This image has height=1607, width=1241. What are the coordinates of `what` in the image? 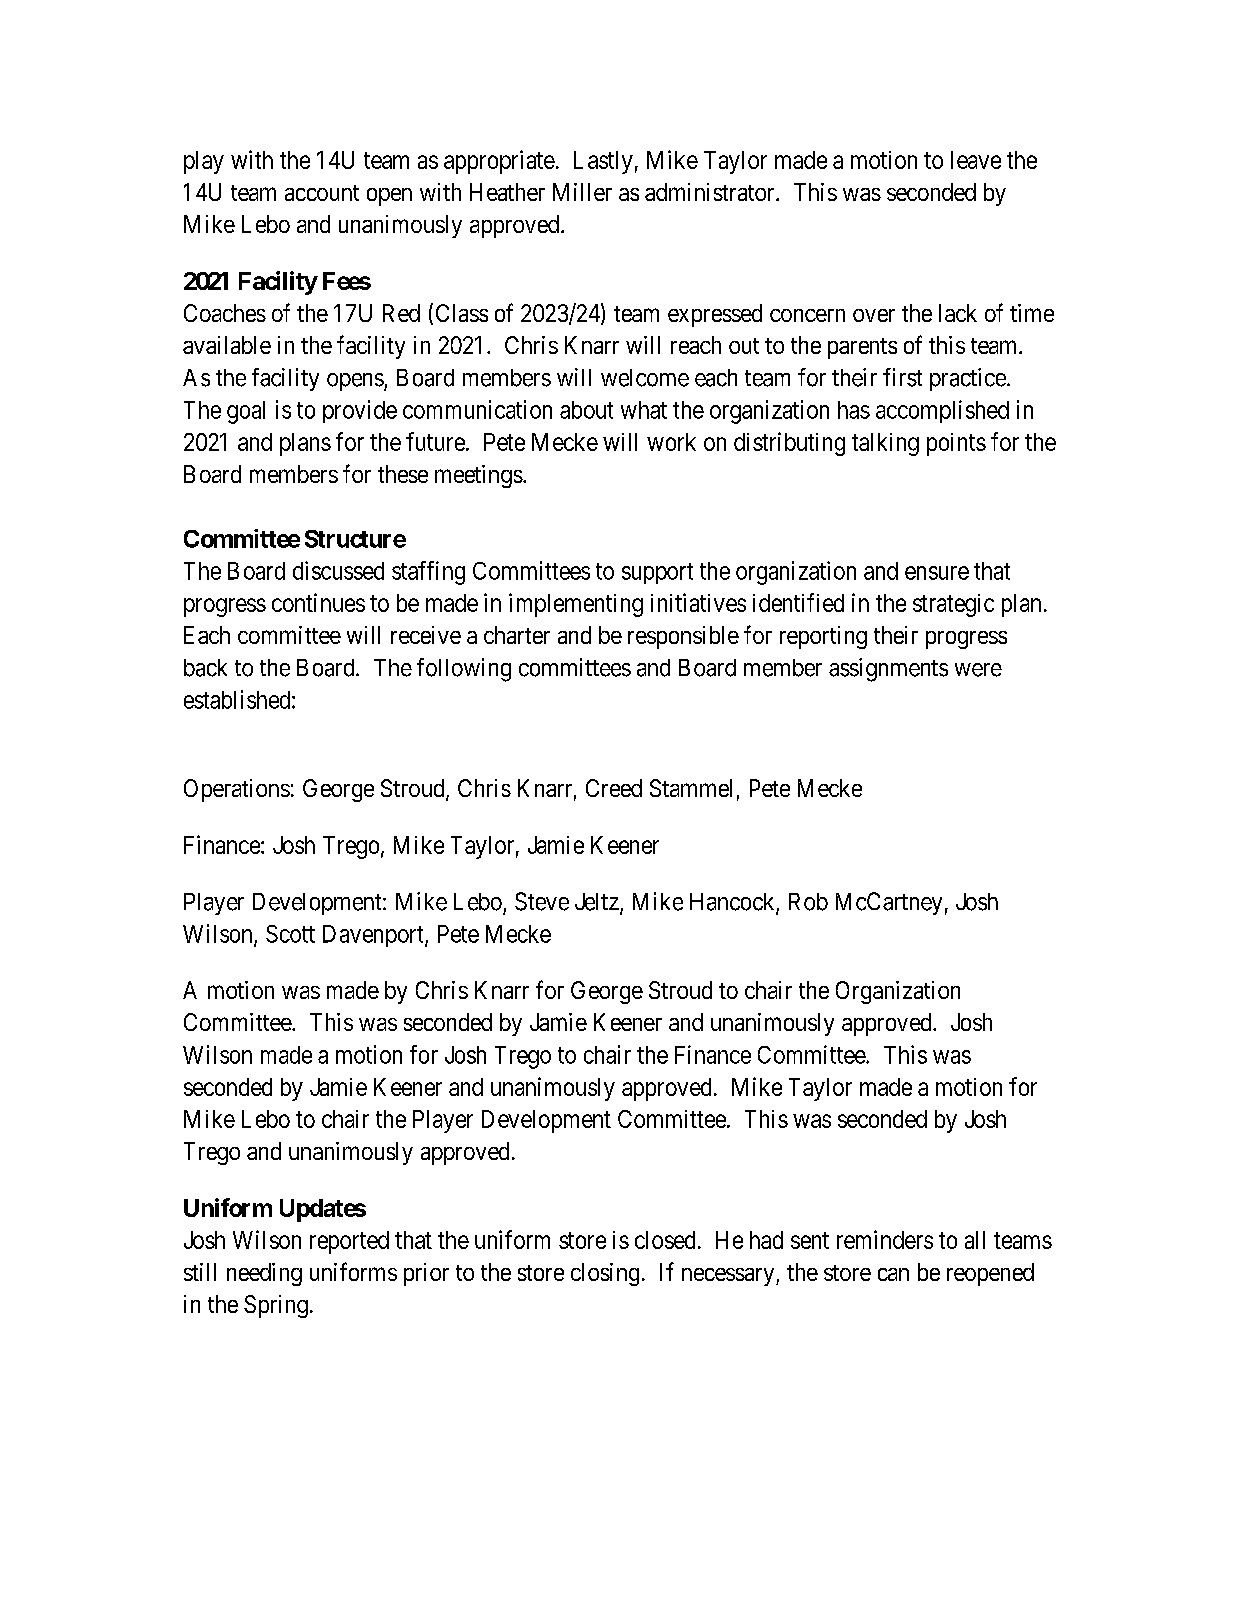 It's located at (644, 410).
